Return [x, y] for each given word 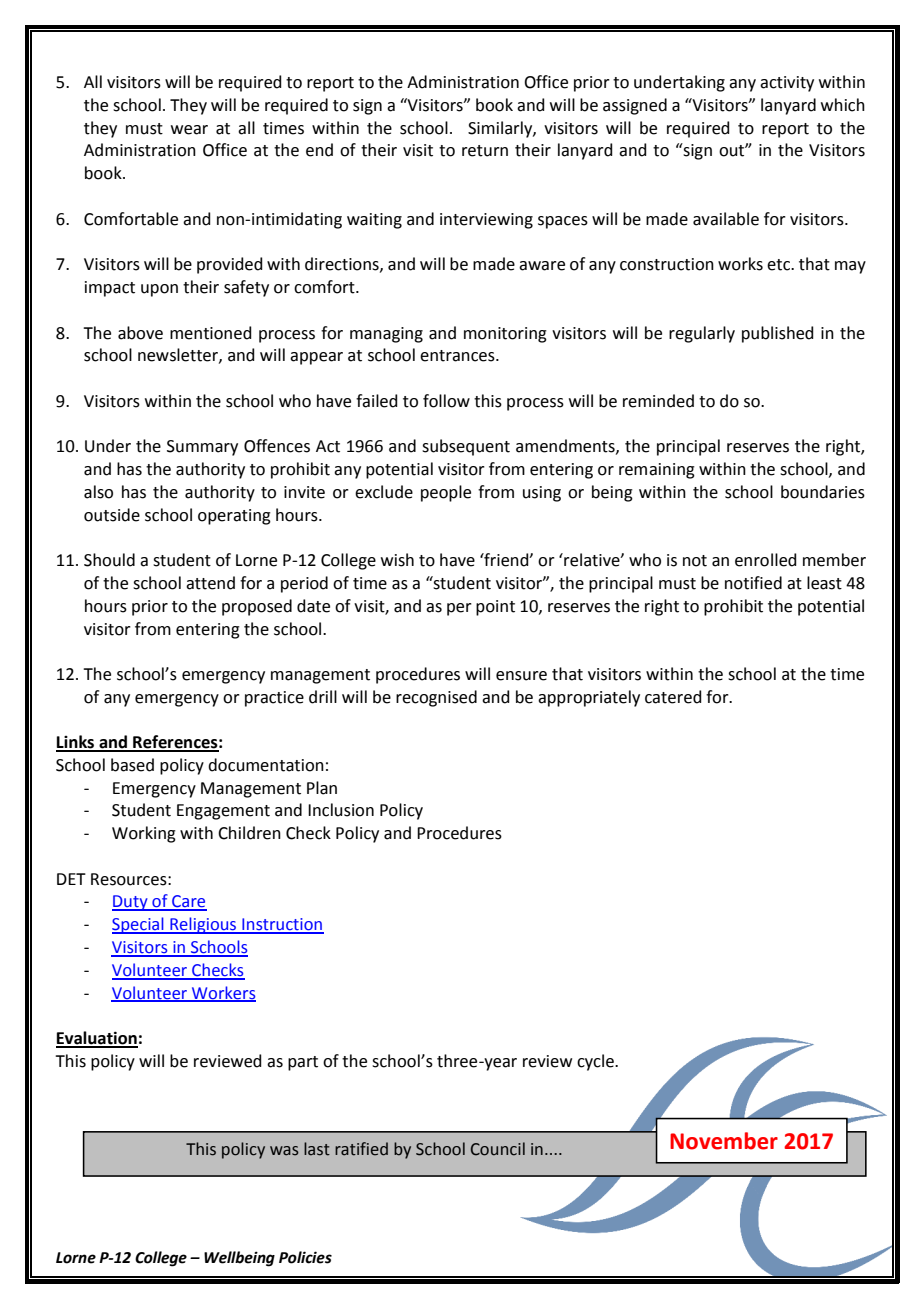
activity [787, 84]
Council [498, 1149]
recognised [436, 698]
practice [274, 699]
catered [673, 697]
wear [189, 130]
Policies [305, 1257]
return [485, 151]
